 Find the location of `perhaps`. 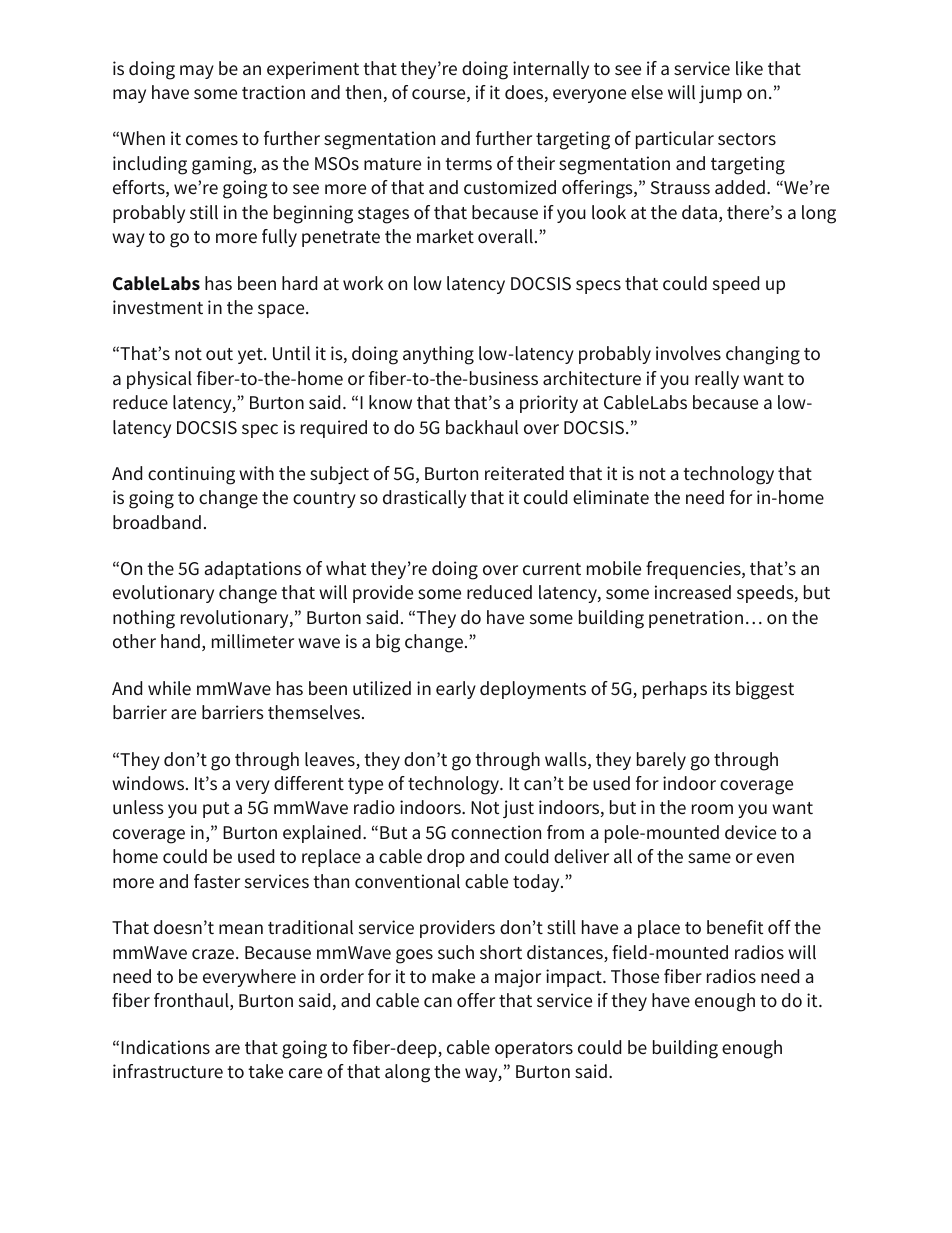

perhaps is located at coordinates (675, 690).
